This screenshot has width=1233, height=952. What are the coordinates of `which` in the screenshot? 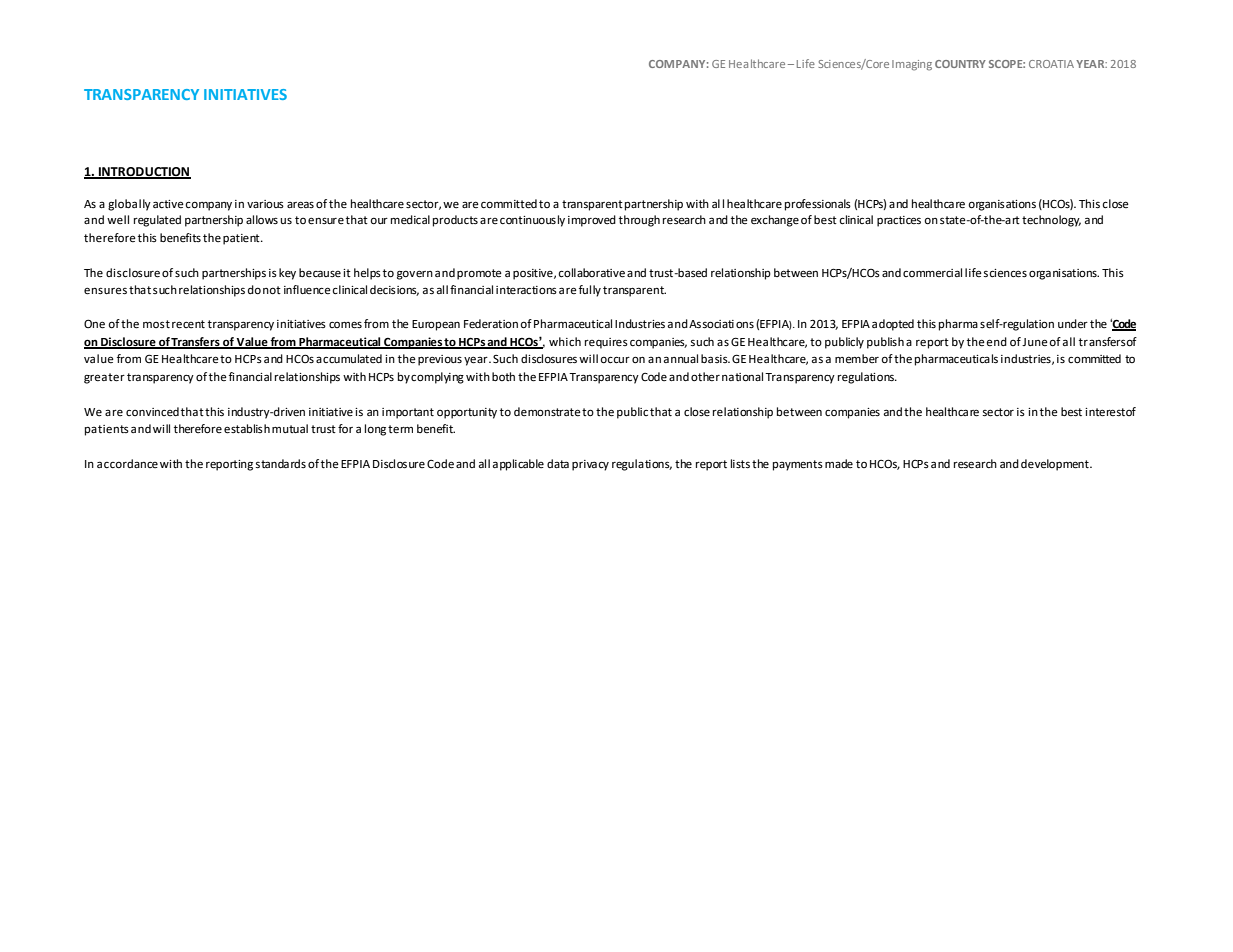 It's located at (565, 341).
